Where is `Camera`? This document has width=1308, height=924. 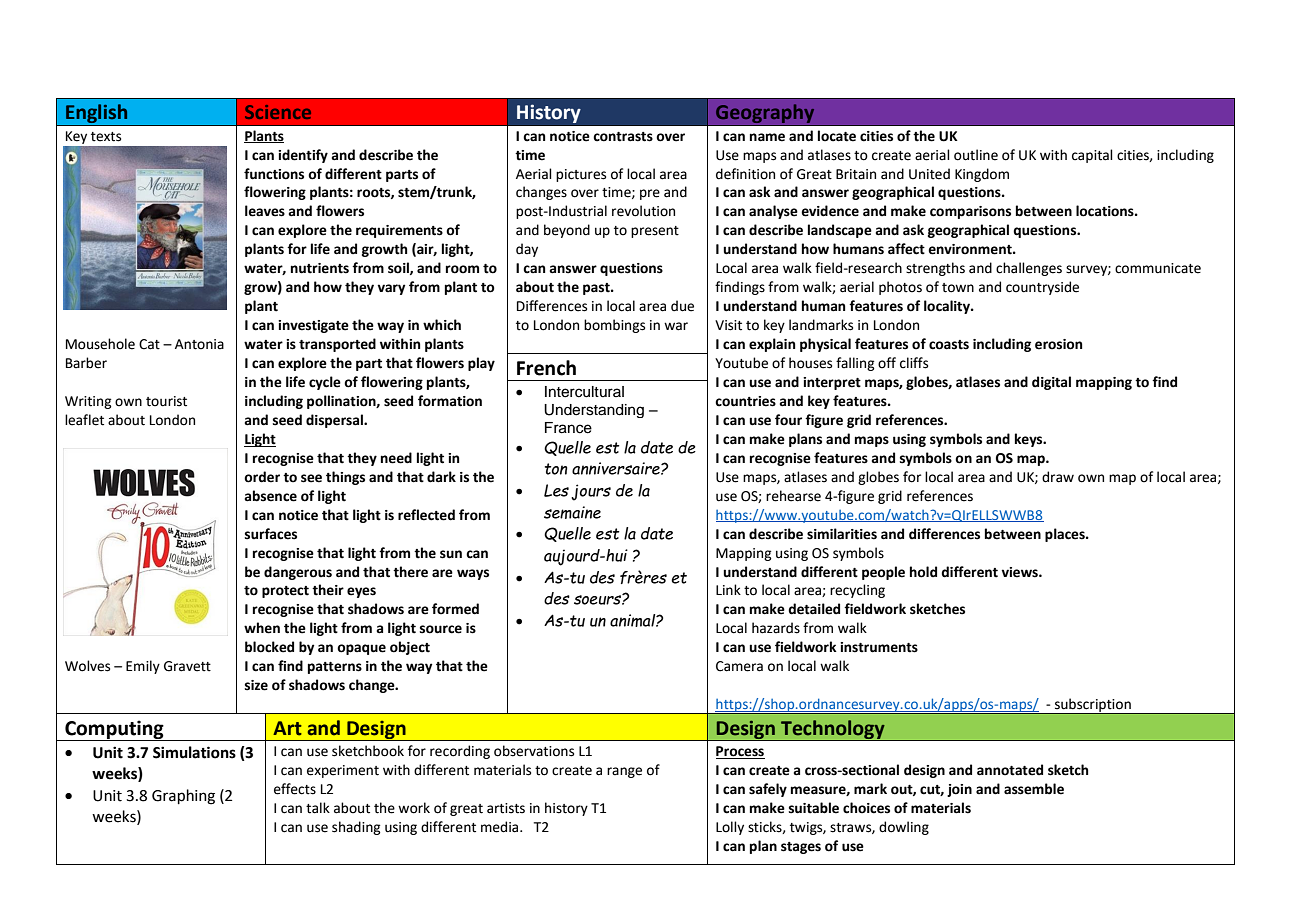
Camera is located at coordinates (739, 666).
